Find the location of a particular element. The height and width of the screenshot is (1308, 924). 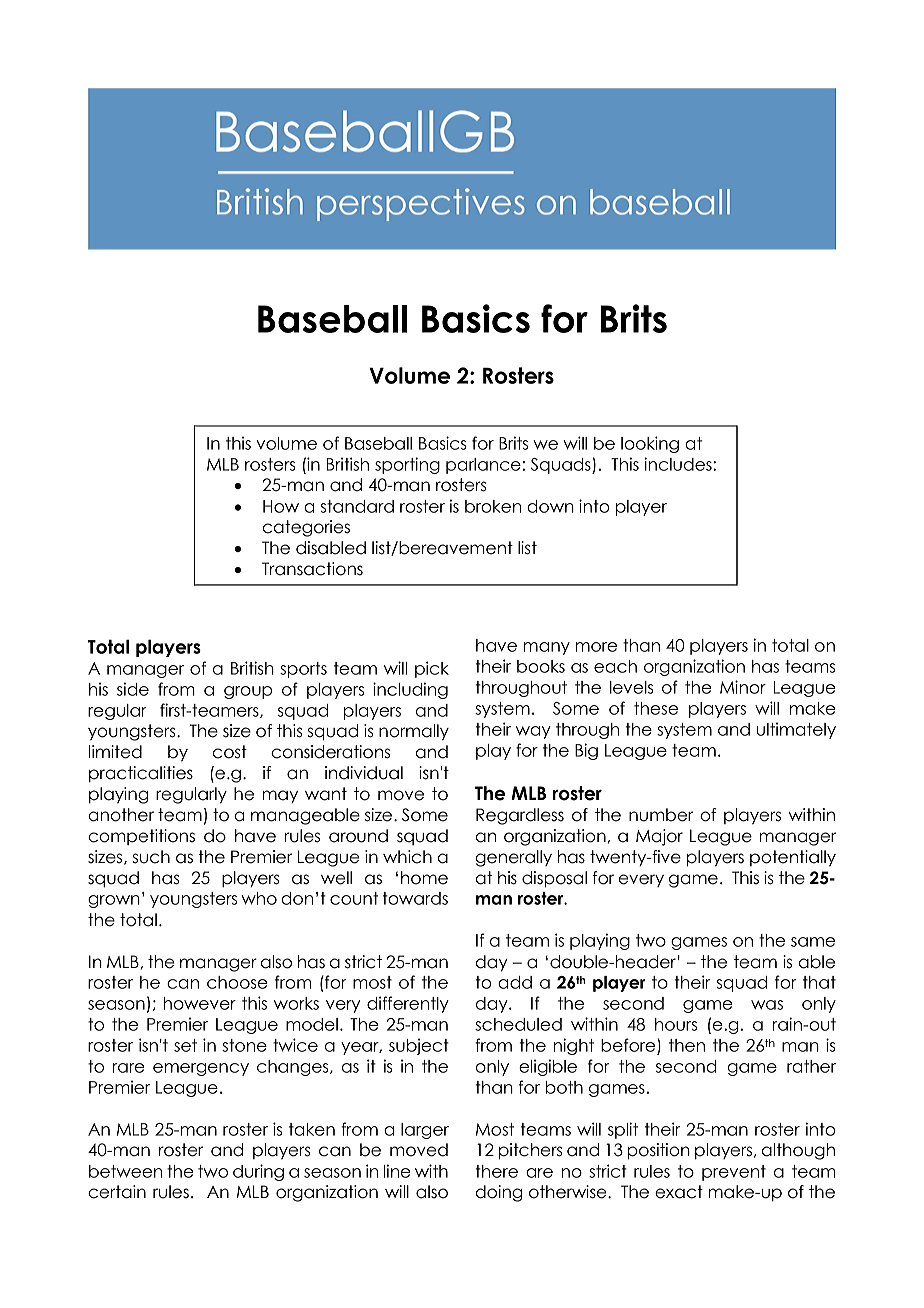

there is located at coordinates (497, 1171).
